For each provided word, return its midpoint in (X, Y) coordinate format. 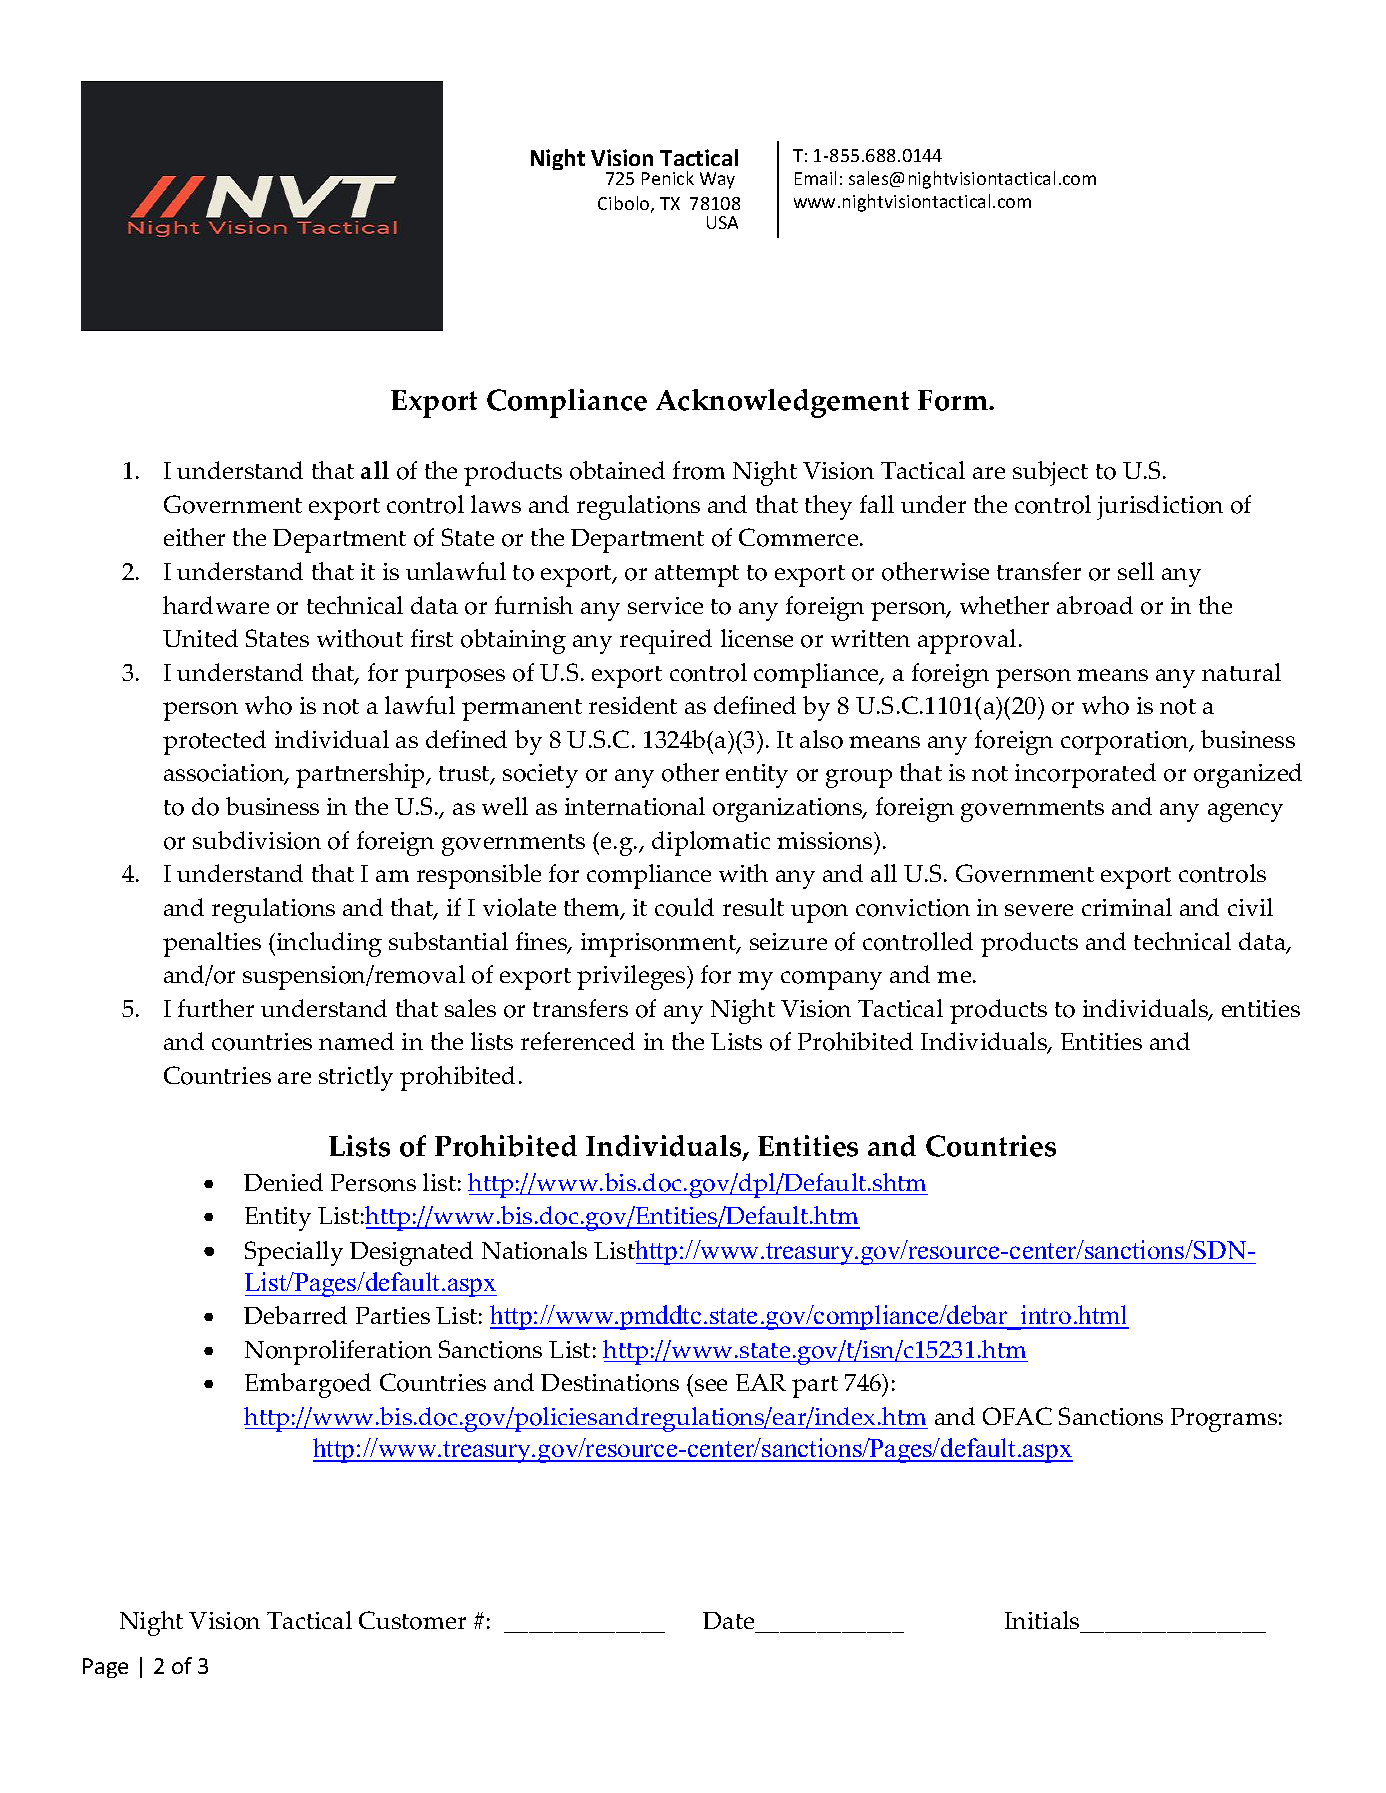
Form (954, 400)
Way (717, 180)
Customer (412, 1620)
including (329, 944)
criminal (1127, 907)
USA (722, 222)
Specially (294, 1253)
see (711, 1385)
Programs (1224, 1420)
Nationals (534, 1250)
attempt (697, 576)
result (753, 907)
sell (1136, 571)
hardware (216, 605)
